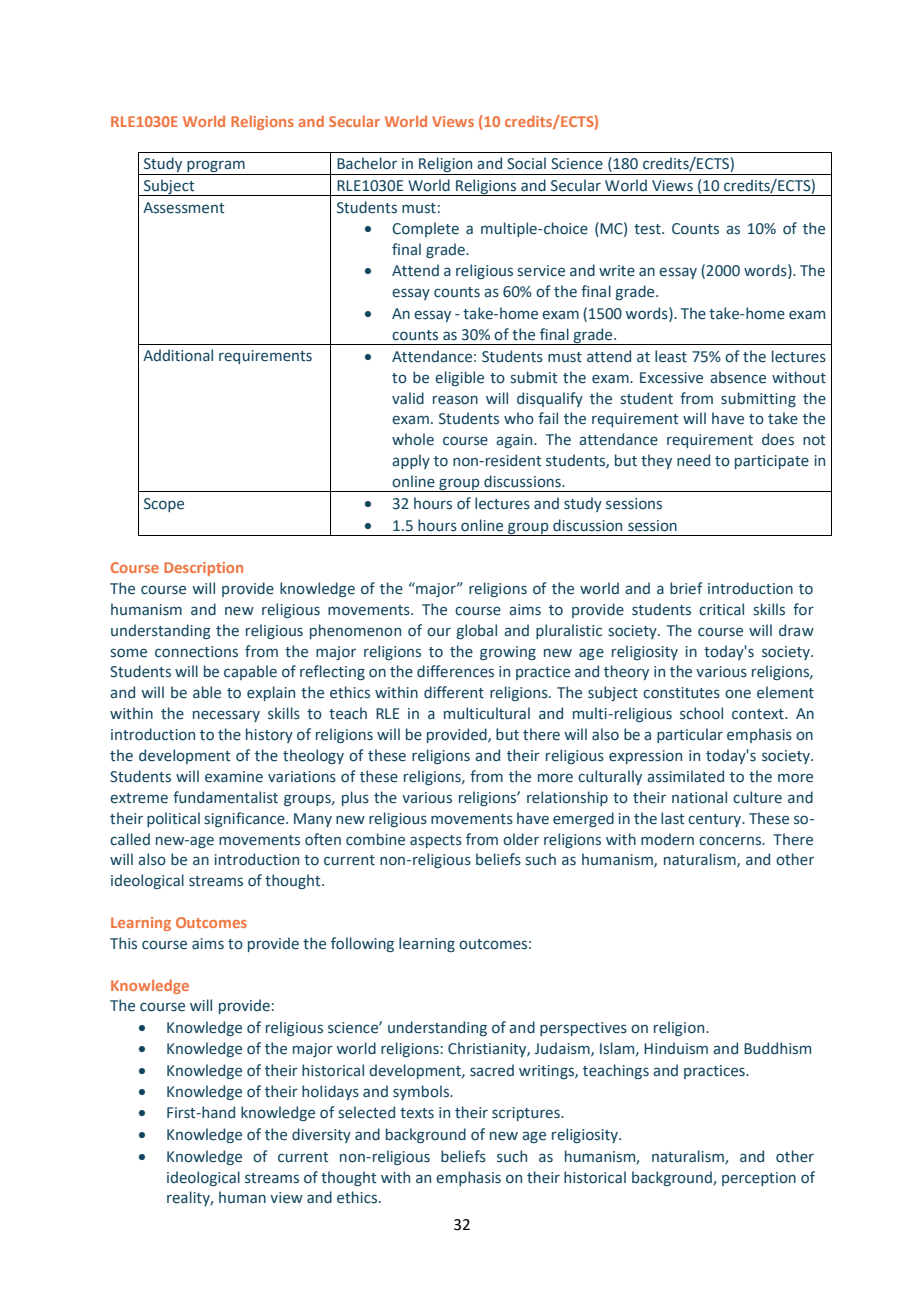  Describe the element at coordinates (759, 1179) in the document. I see `perception` at that location.
